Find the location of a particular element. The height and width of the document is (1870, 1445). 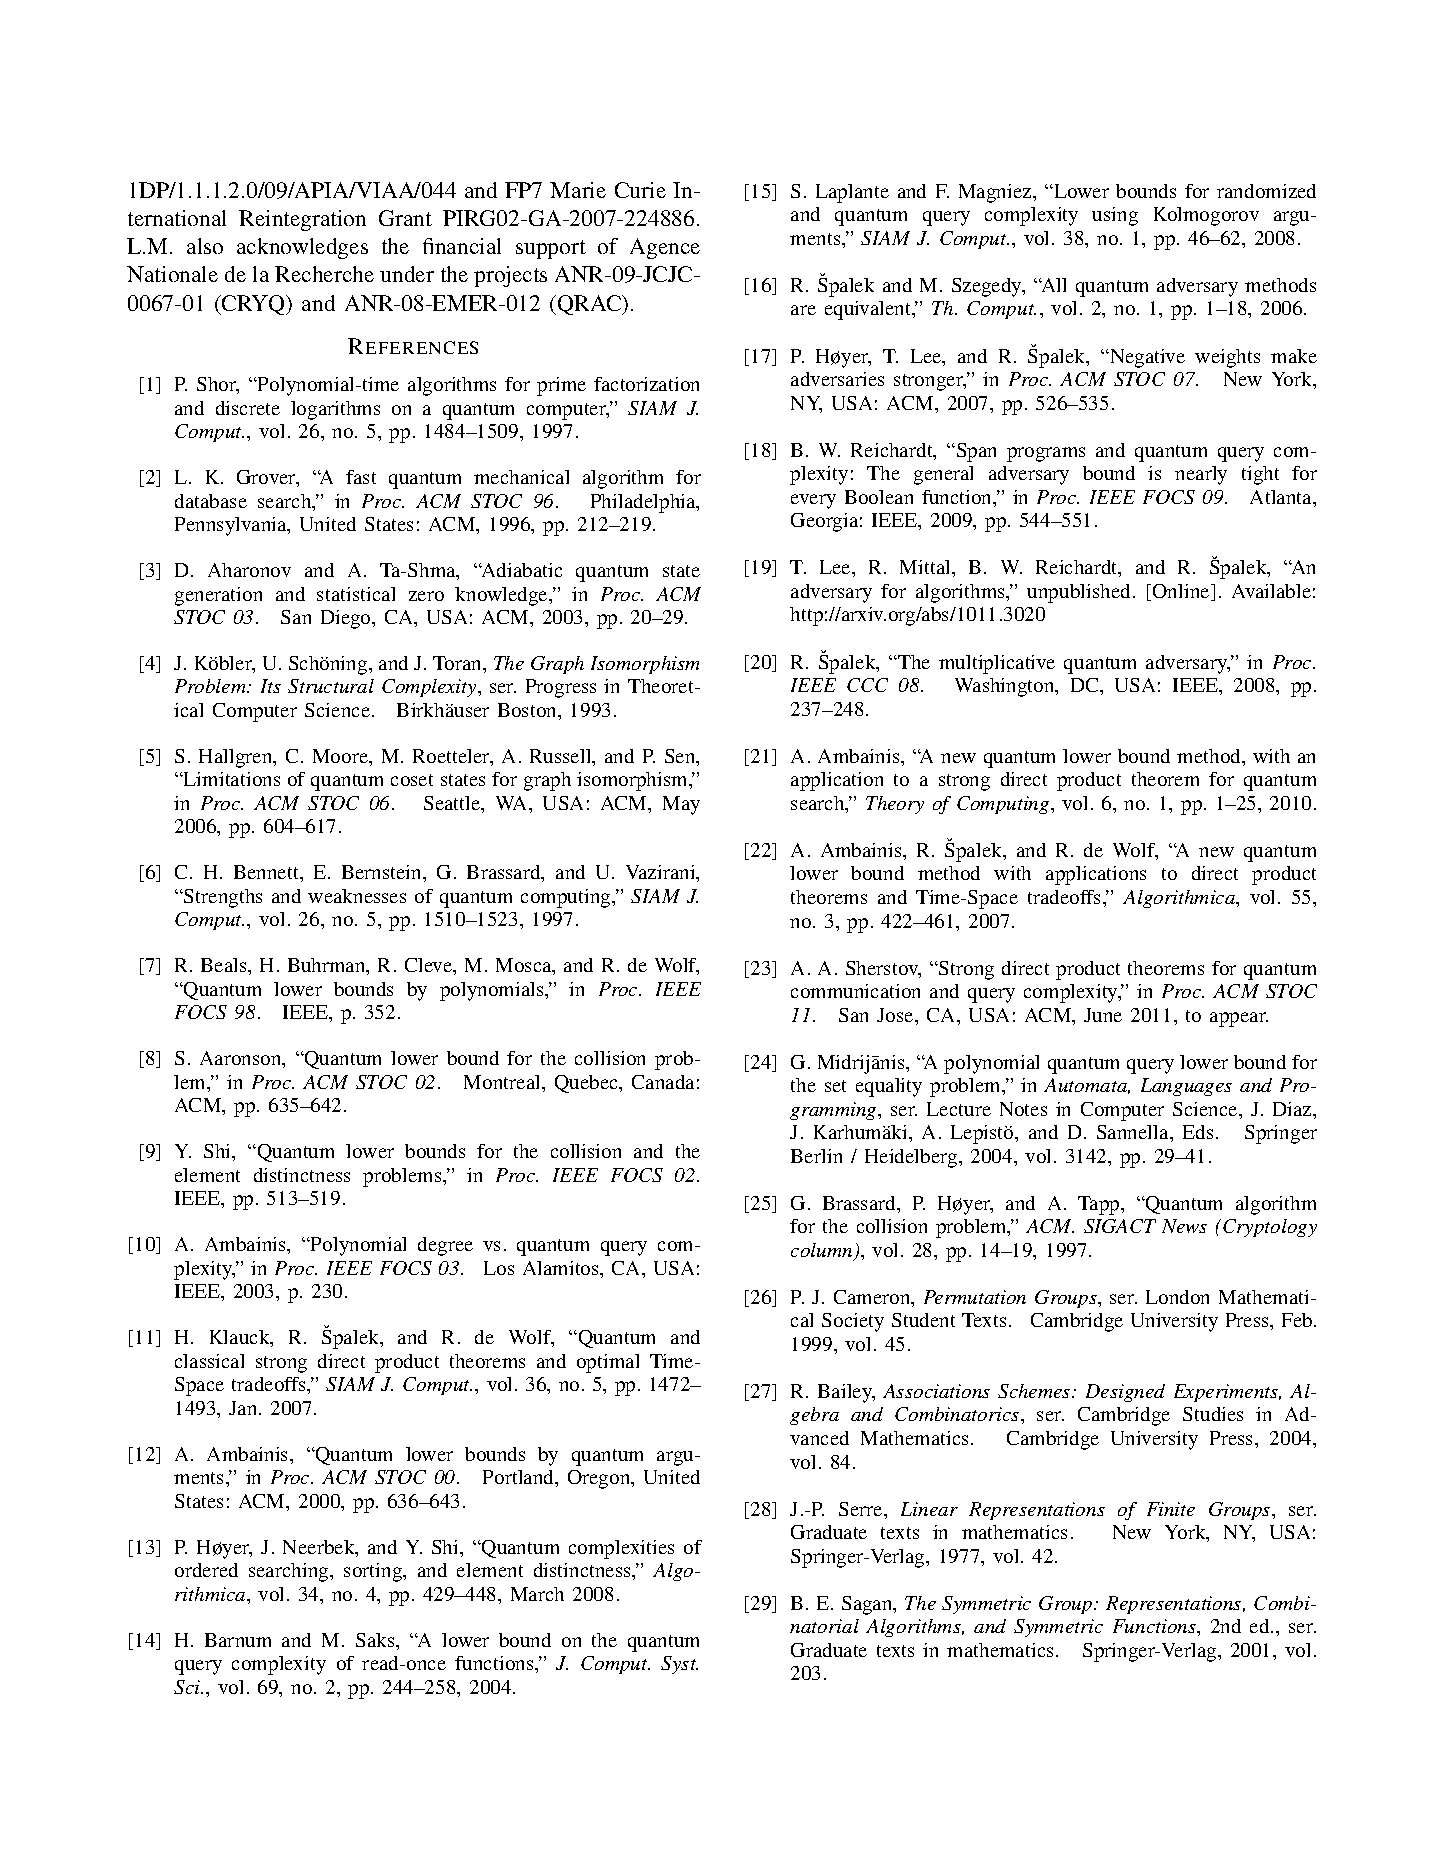

Curie is located at coordinates (640, 190).
